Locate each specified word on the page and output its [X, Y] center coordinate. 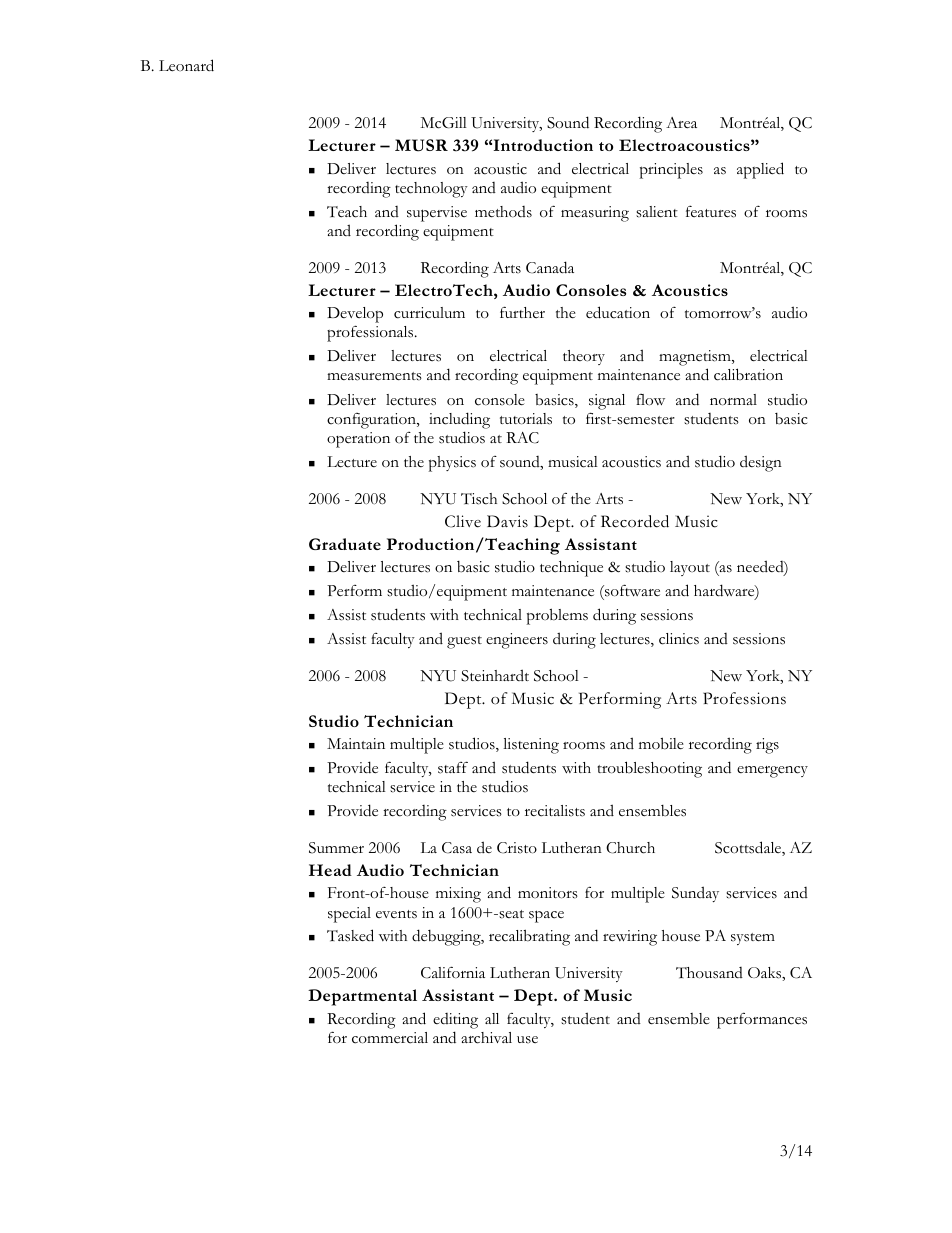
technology [431, 190]
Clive [463, 521]
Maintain [356, 743]
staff [453, 767]
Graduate [345, 544]
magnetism [696, 359]
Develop [355, 316]
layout [690, 568]
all [492, 1018]
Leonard [186, 65]
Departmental [362, 997]
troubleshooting [650, 769]
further [522, 312]
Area [681, 123]
